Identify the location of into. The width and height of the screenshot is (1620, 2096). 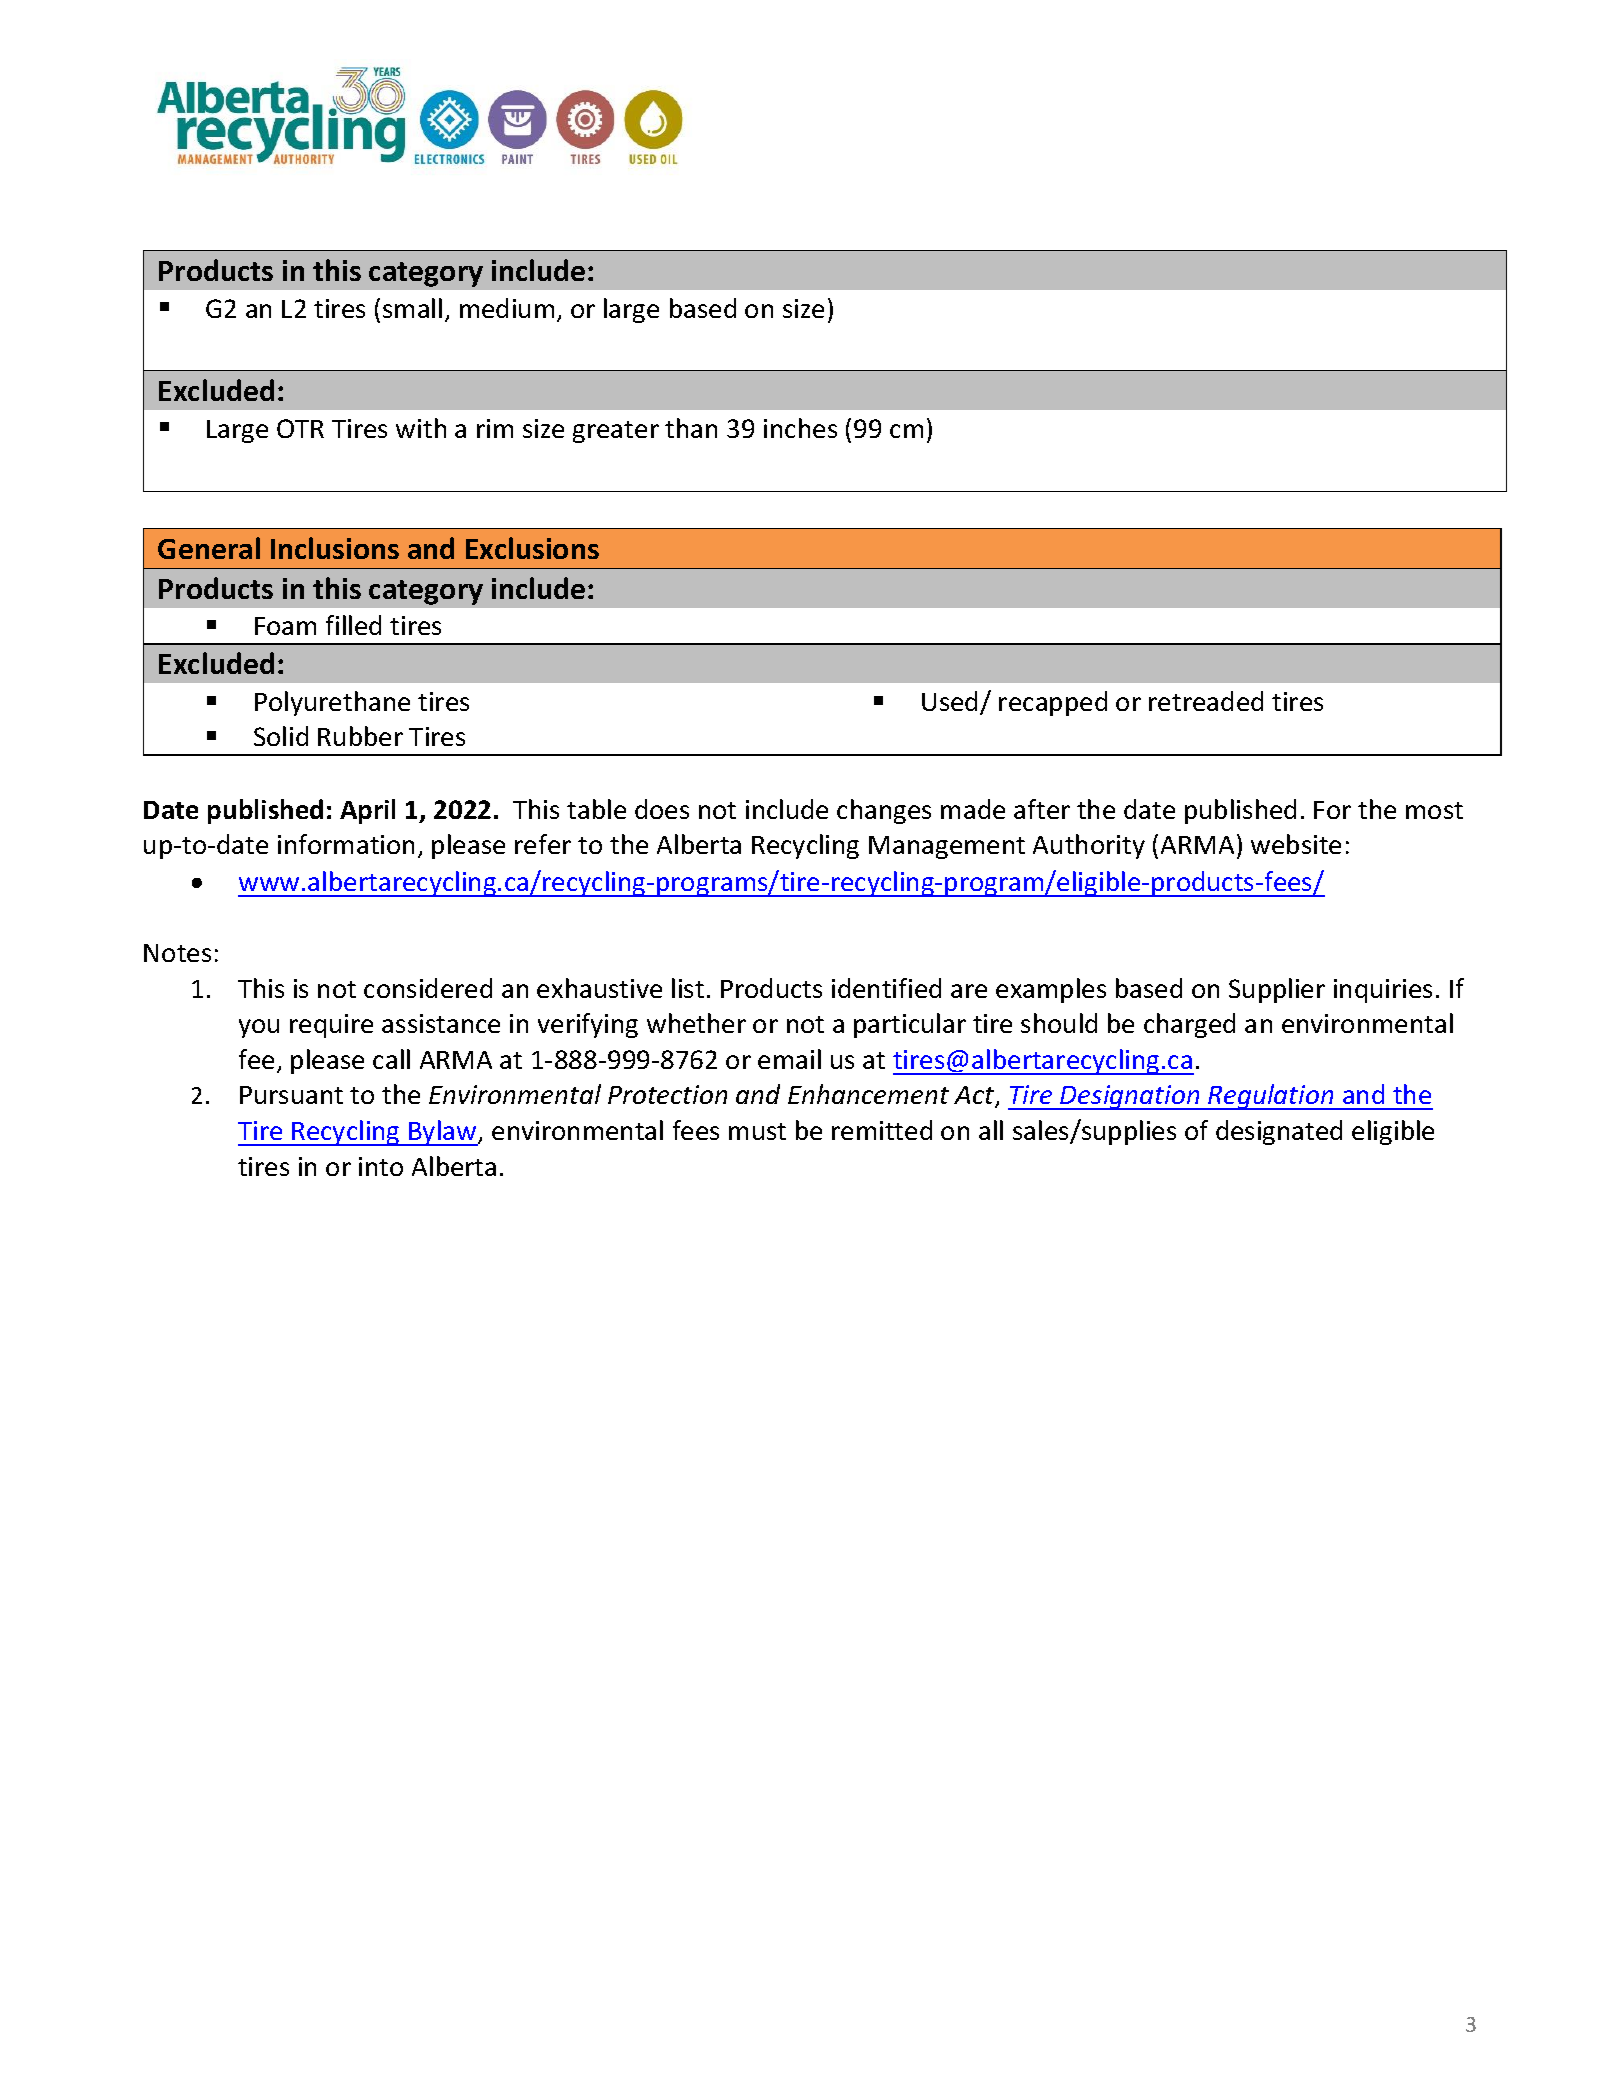
(381, 1166).
